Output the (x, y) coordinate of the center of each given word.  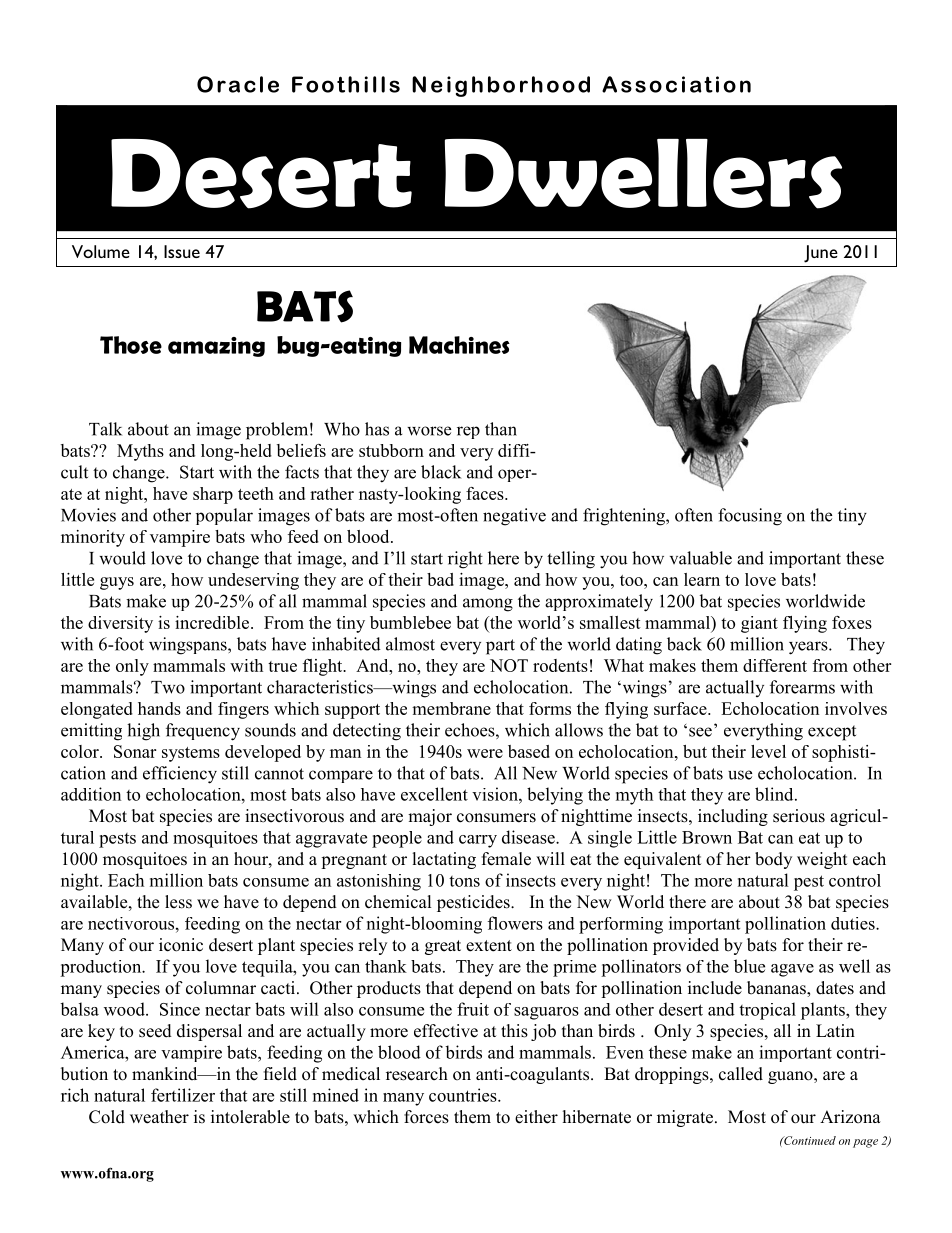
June (821, 254)
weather (159, 1117)
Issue (182, 251)
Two (168, 687)
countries (464, 1095)
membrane (451, 708)
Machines (459, 345)
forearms (802, 687)
